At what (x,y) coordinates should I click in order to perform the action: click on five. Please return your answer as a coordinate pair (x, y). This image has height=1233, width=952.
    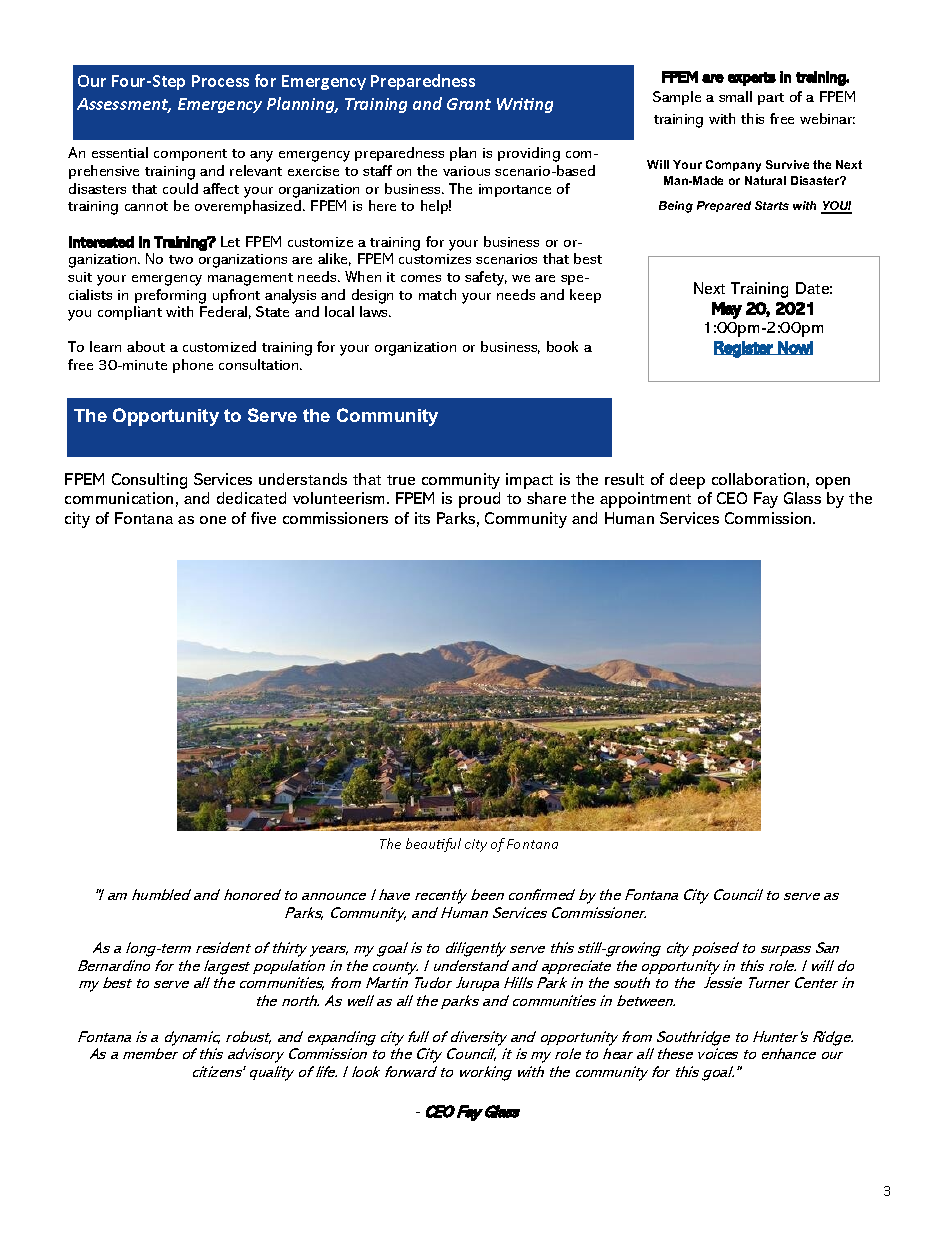
    Looking at the image, I should click on (263, 518).
